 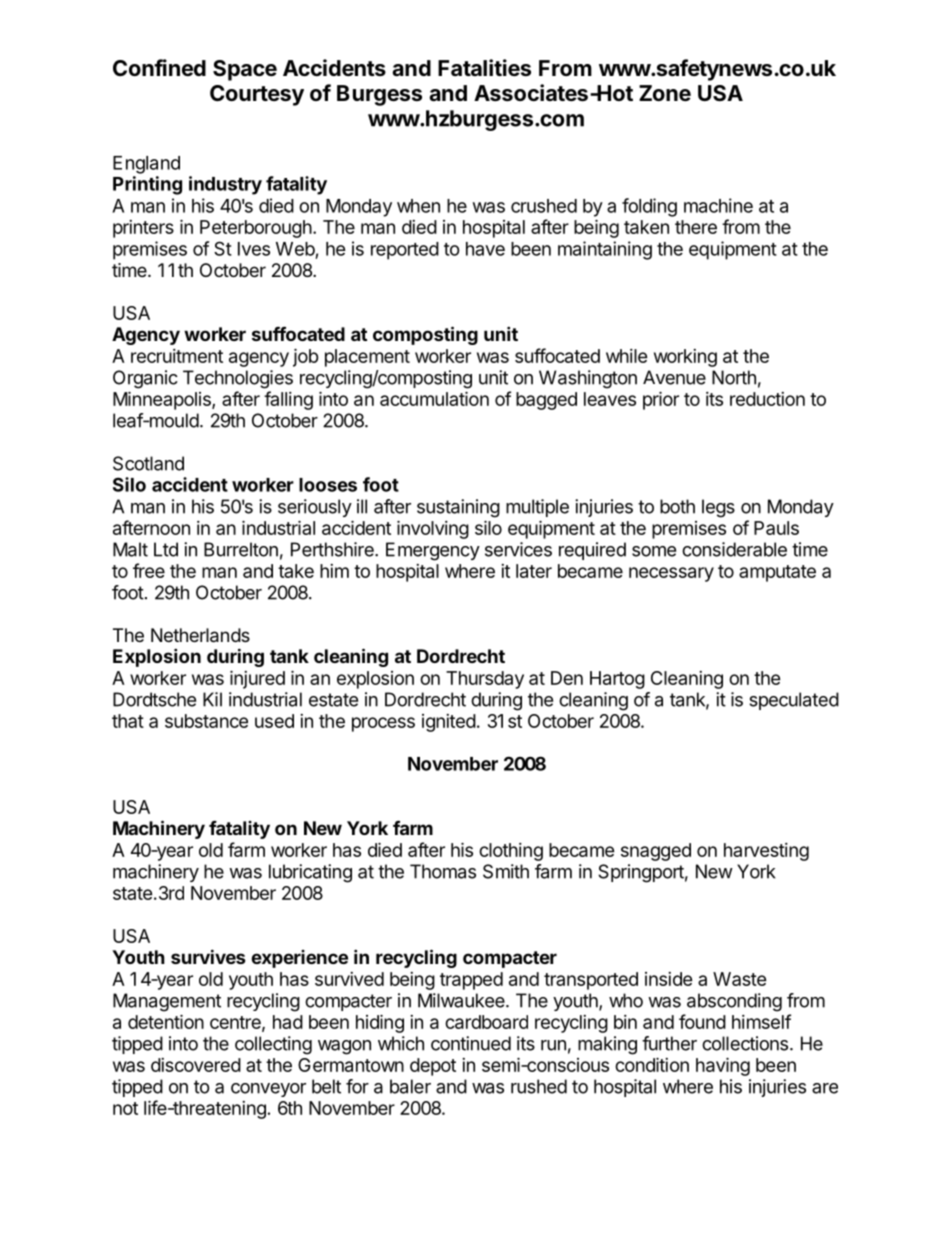 I want to click on Courtesy, so click(x=257, y=95).
